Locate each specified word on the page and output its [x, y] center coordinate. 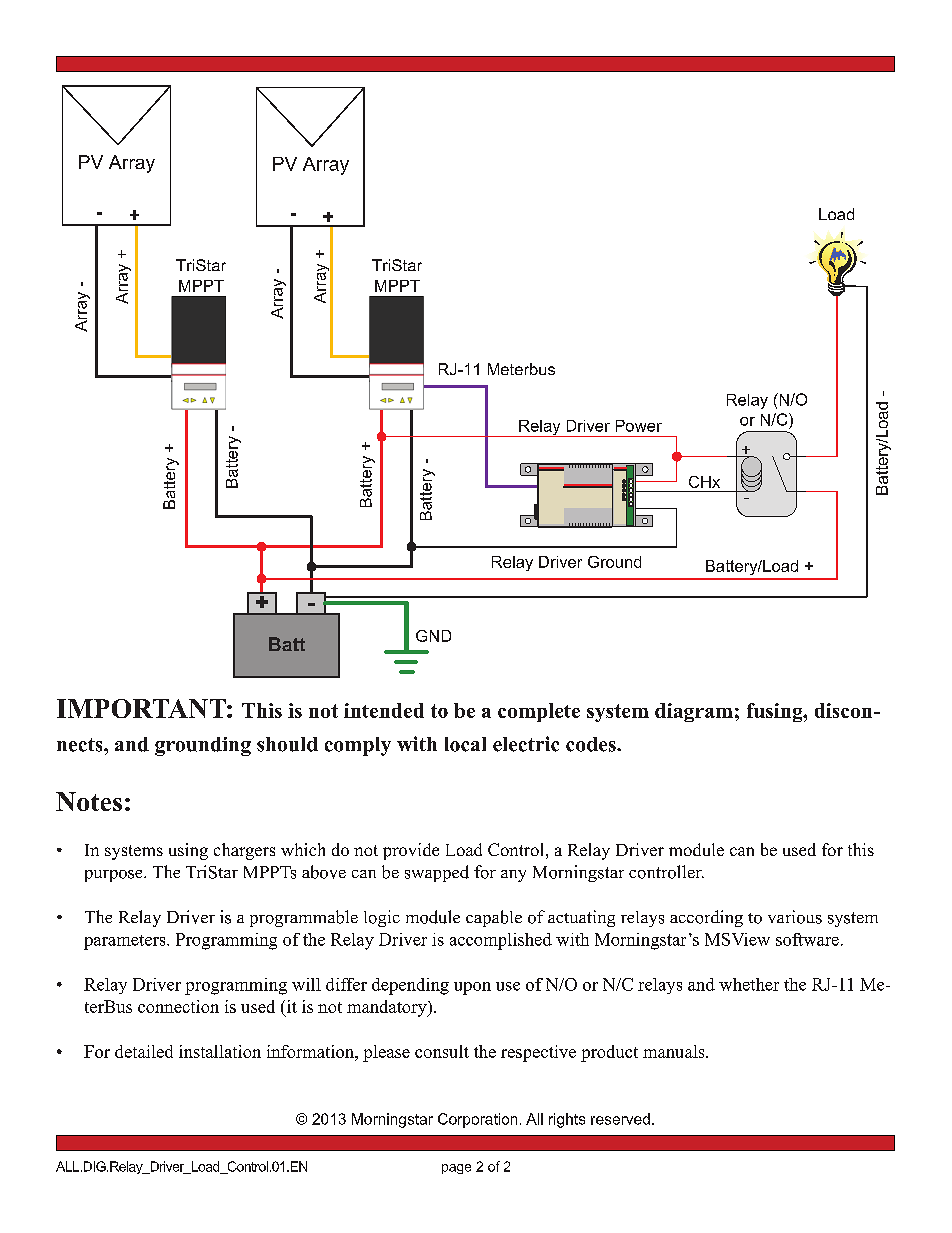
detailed [144, 1051]
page [456, 1169]
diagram [694, 712]
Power [639, 426]
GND [433, 636]
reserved [620, 1119]
